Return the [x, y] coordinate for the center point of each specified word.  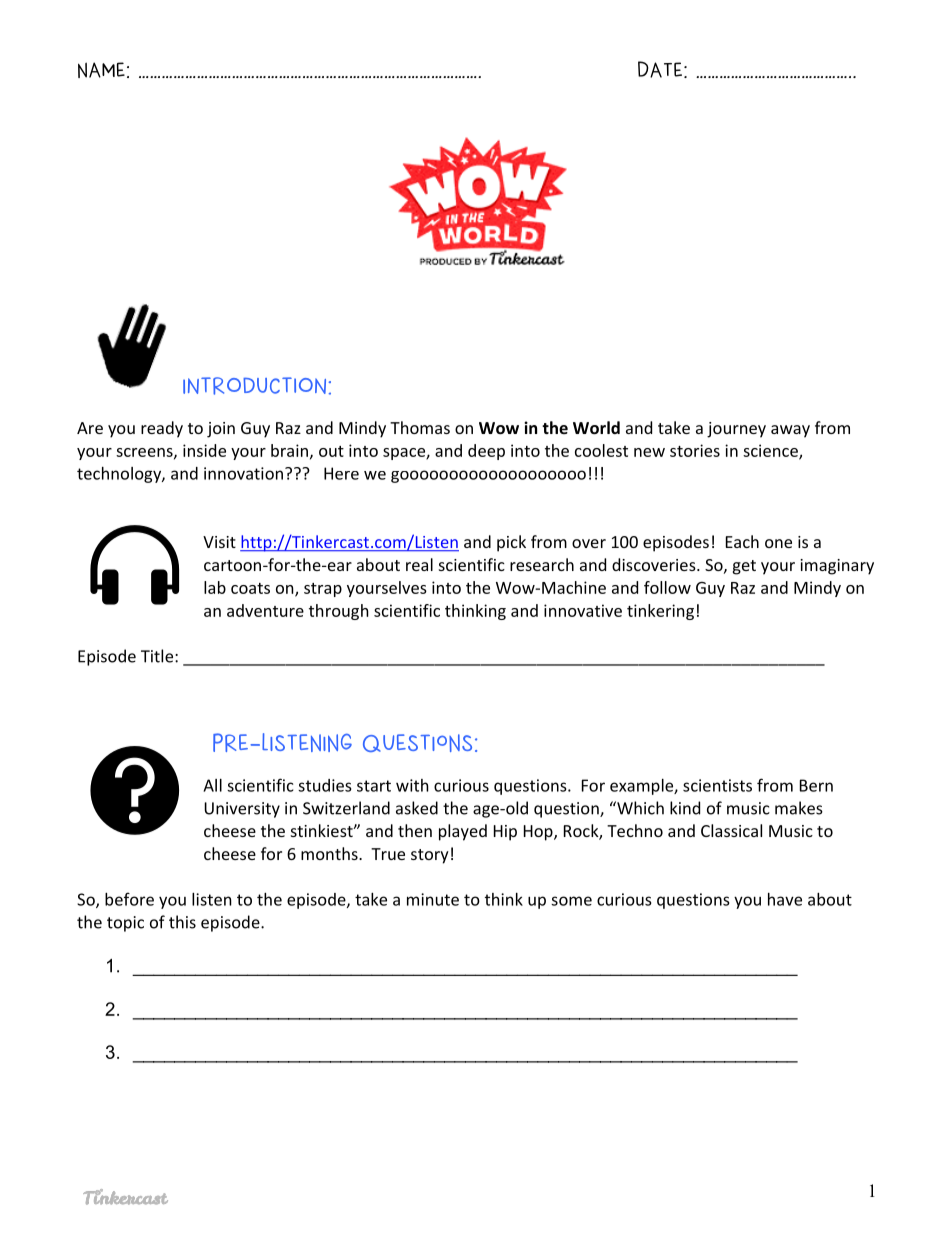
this [182, 922]
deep [486, 452]
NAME [101, 70]
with [412, 785]
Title [158, 656]
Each [742, 541]
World [596, 427]
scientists [717, 785]
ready [162, 429]
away [790, 431]
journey [736, 430]
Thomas [420, 427]
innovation [243, 473]
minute [433, 899]
